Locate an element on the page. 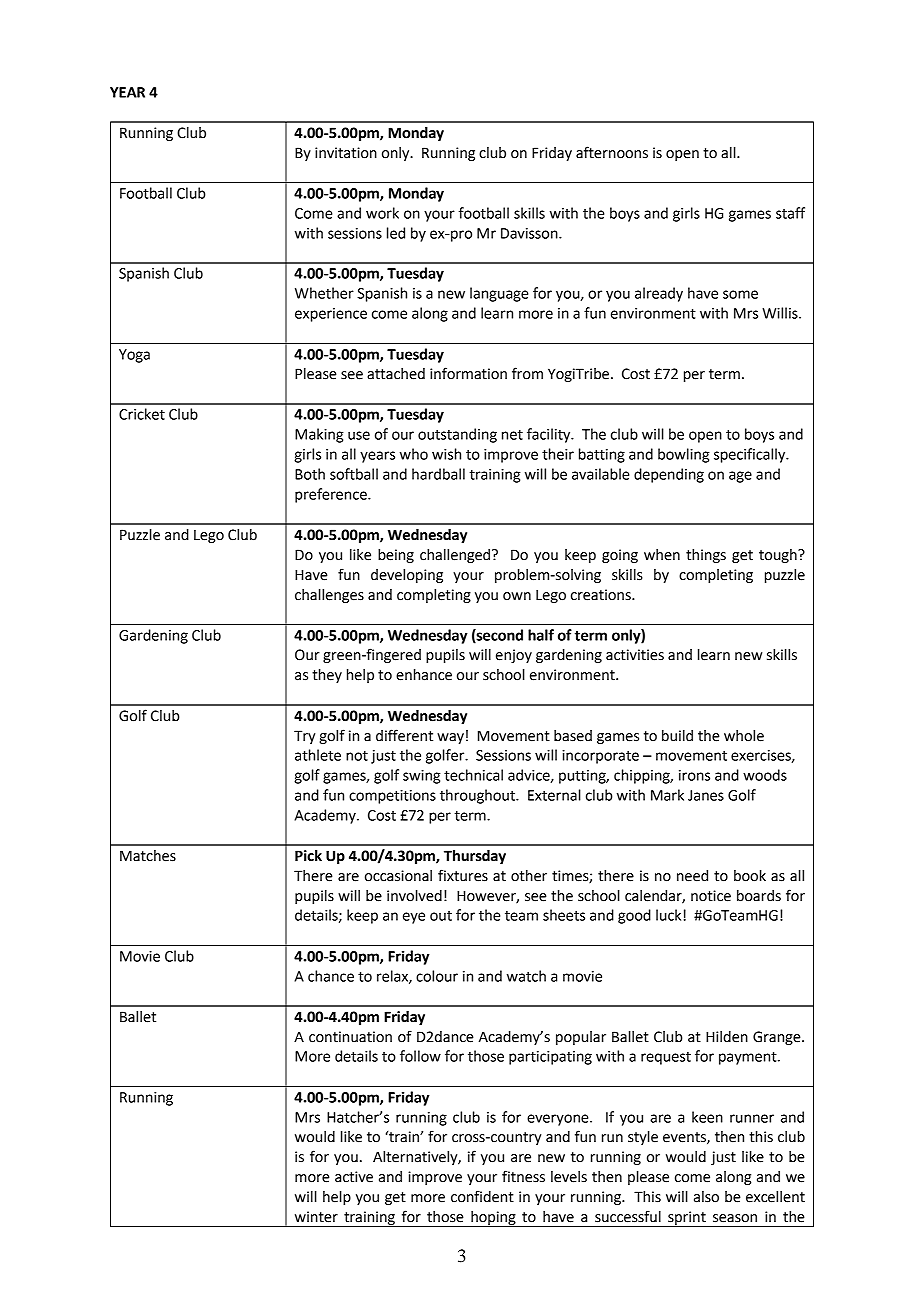 This page has height=1308, width=924. confident is located at coordinates (482, 1196).
